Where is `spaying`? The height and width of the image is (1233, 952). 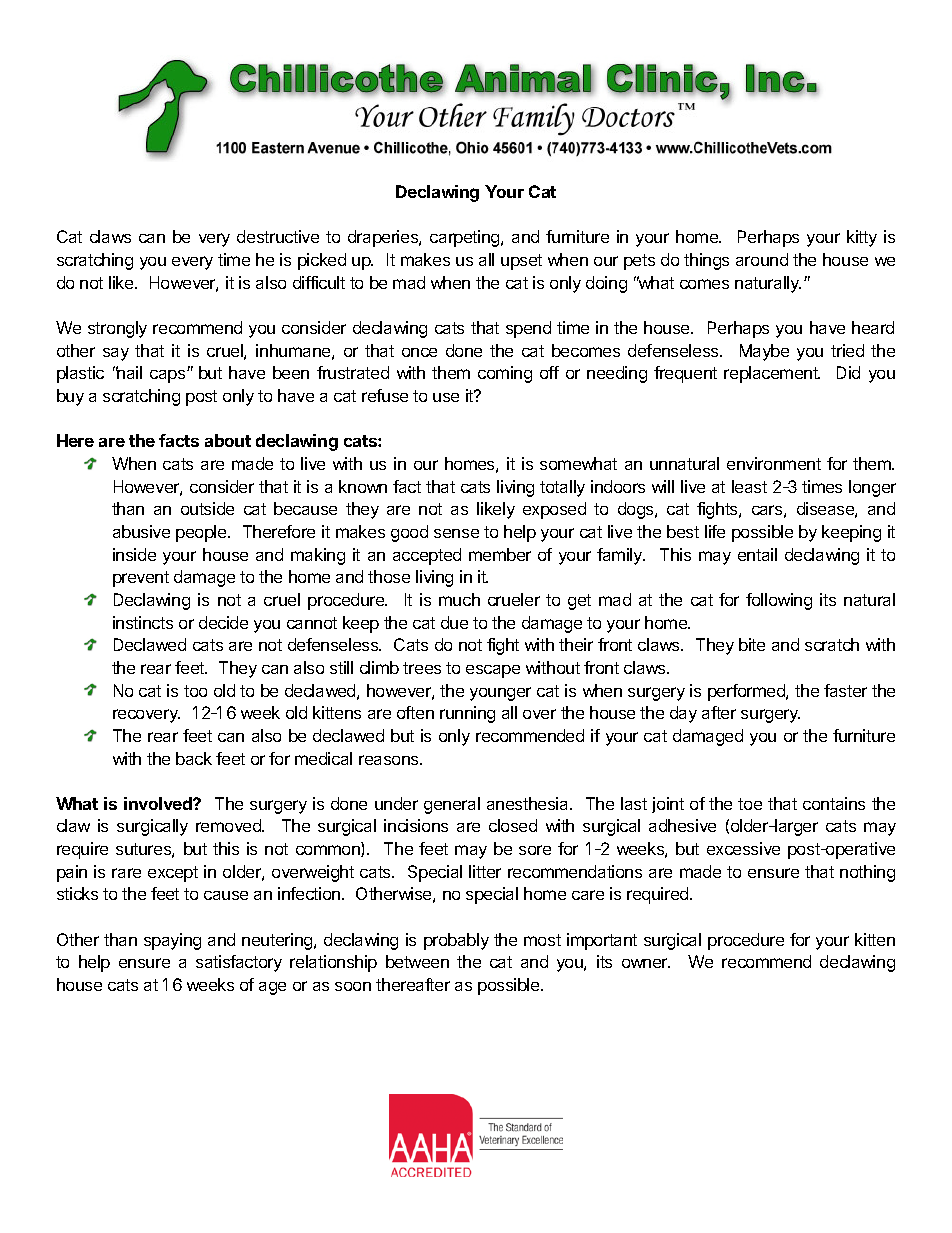
spaying is located at coordinates (172, 941).
